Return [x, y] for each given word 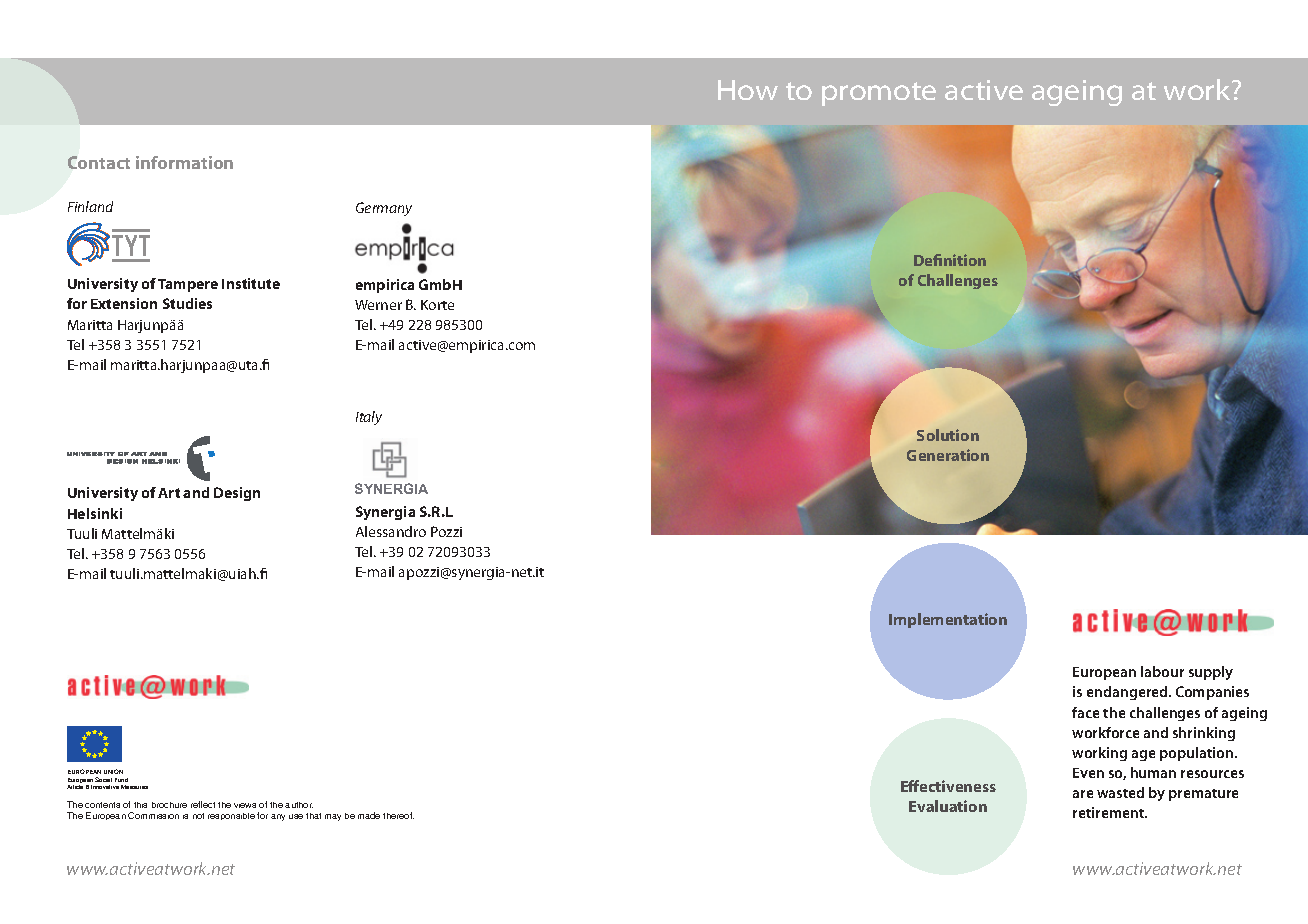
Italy [369, 418]
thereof [398, 815]
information [184, 162]
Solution [948, 435]
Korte [437, 305]
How [748, 90]
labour [1162, 671]
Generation [948, 455]
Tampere [188, 285]
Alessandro [391, 531]
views [245, 805]
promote [879, 94]
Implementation [948, 620]
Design [237, 494]
